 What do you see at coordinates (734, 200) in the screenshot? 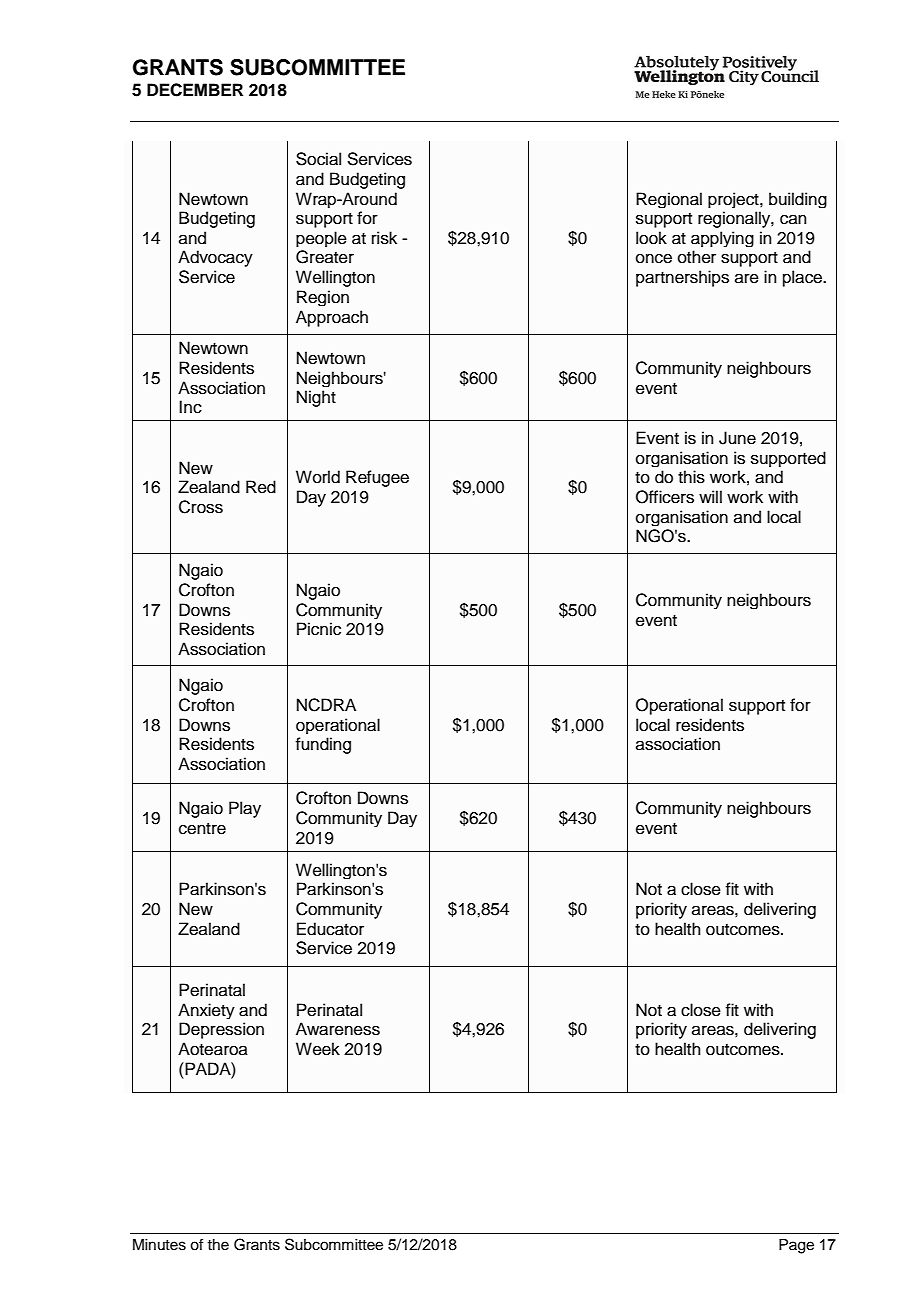
I see `project` at bounding box center [734, 200].
